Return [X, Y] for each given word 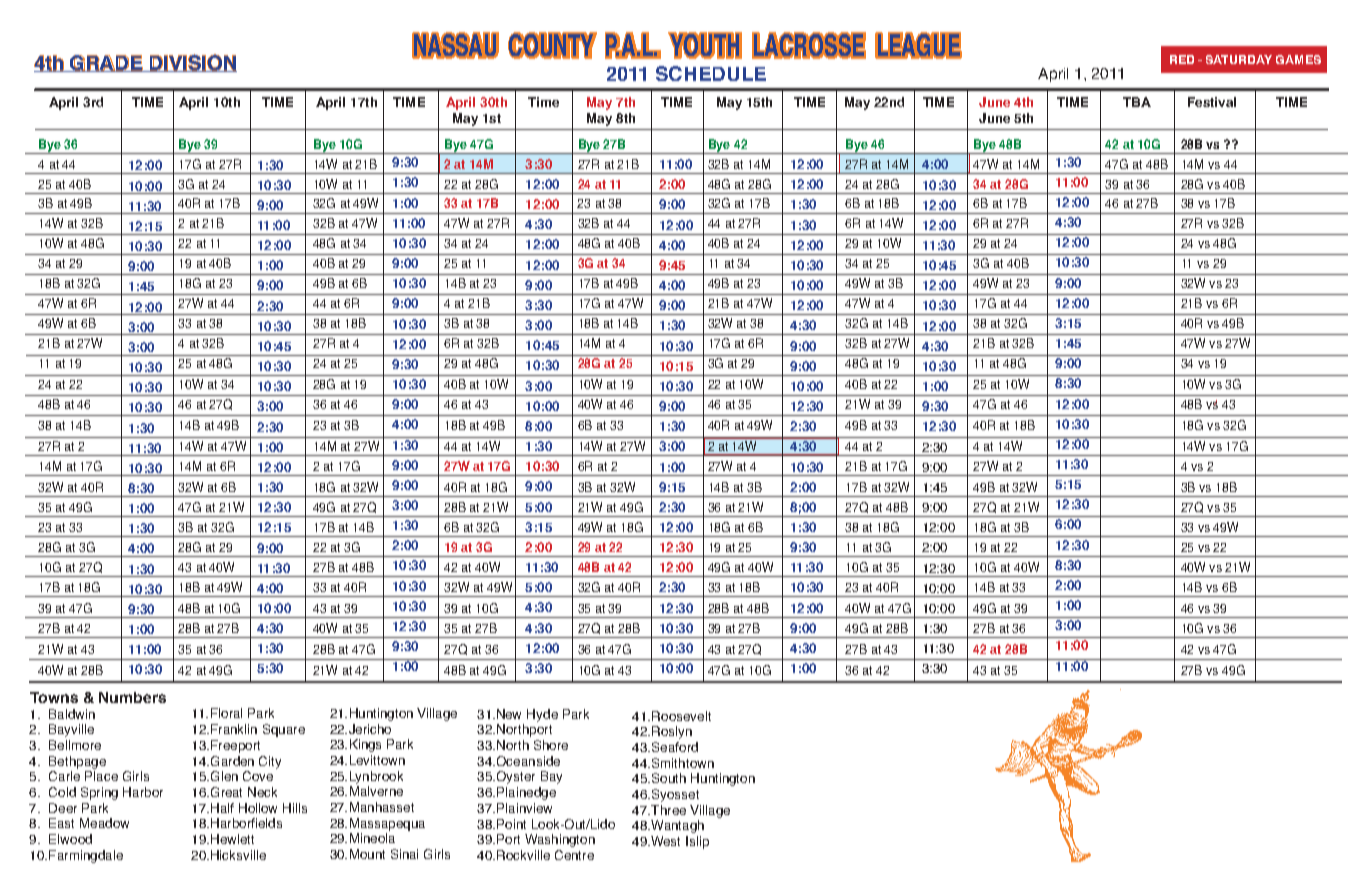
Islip [697, 842]
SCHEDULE [711, 73]
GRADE [106, 63]
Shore [551, 745]
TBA [1137, 102]
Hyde [542, 715]
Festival [1212, 102]
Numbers [132, 697]
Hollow [258, 808]
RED [1182, 59]
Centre [574, 855]
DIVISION [192, 63]
